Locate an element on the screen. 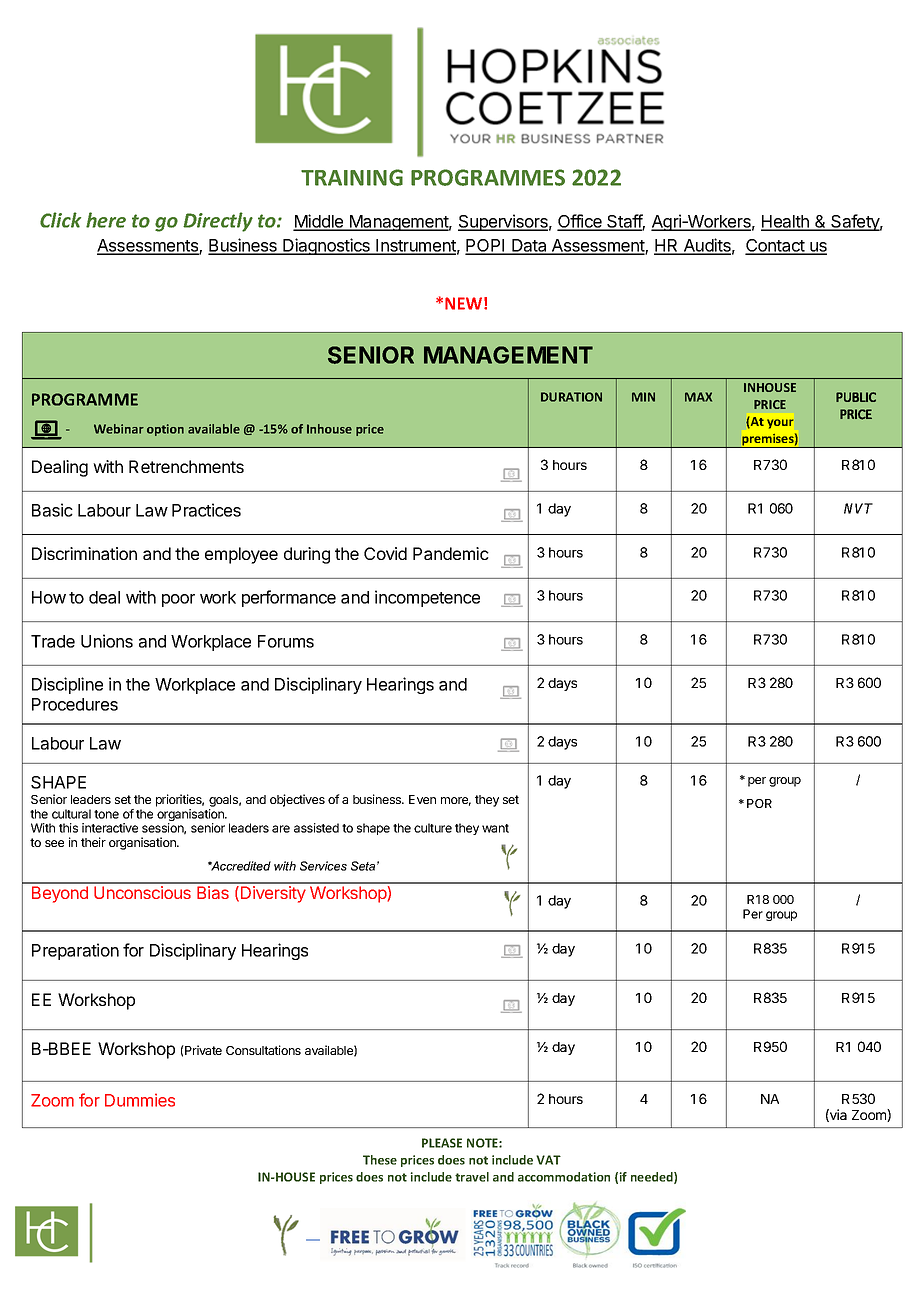 The width and height of the screenshot is (924, 1308). here is located at coordinates (106, 220).
